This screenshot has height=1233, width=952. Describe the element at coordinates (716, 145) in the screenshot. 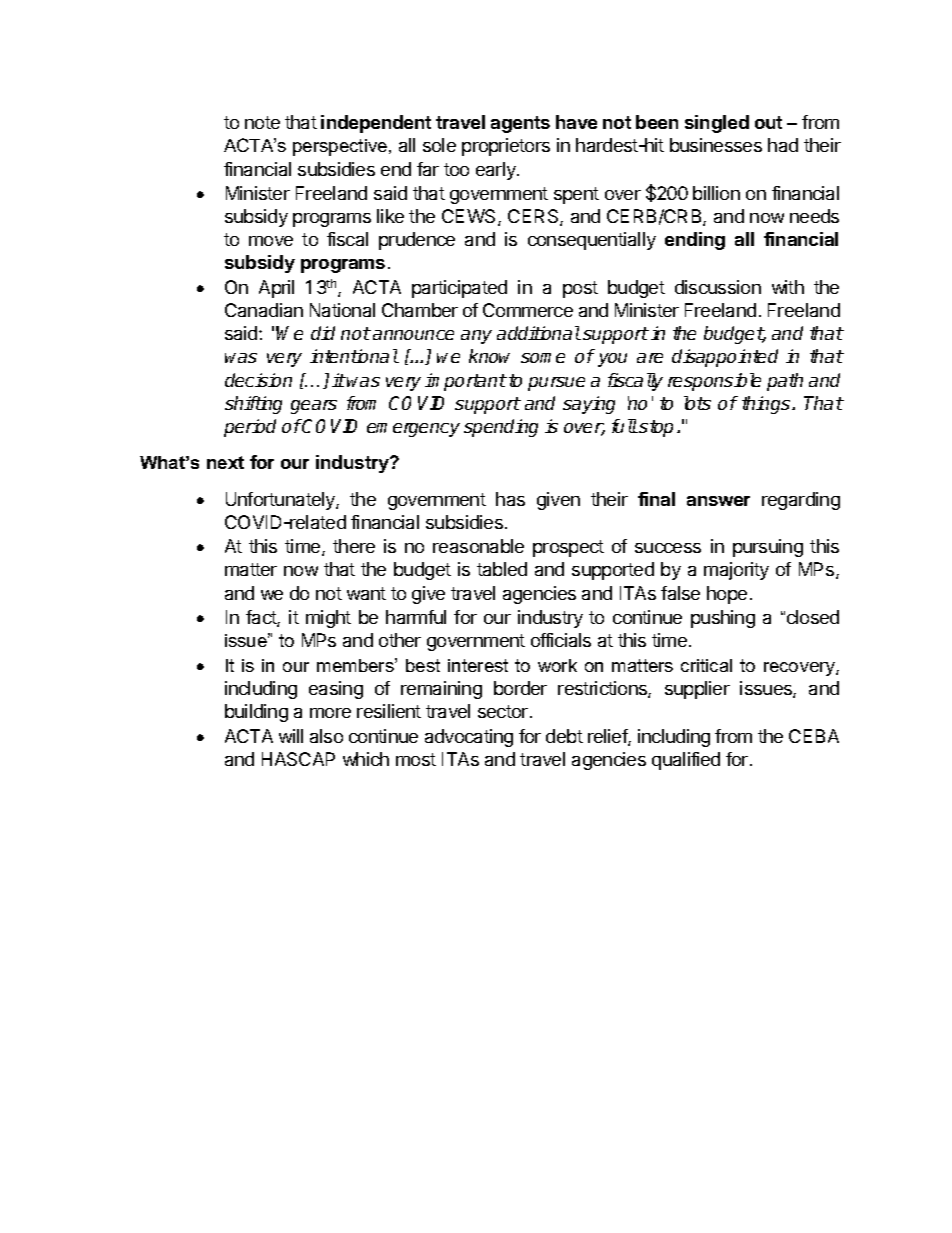

I see `businesses` at that location.
